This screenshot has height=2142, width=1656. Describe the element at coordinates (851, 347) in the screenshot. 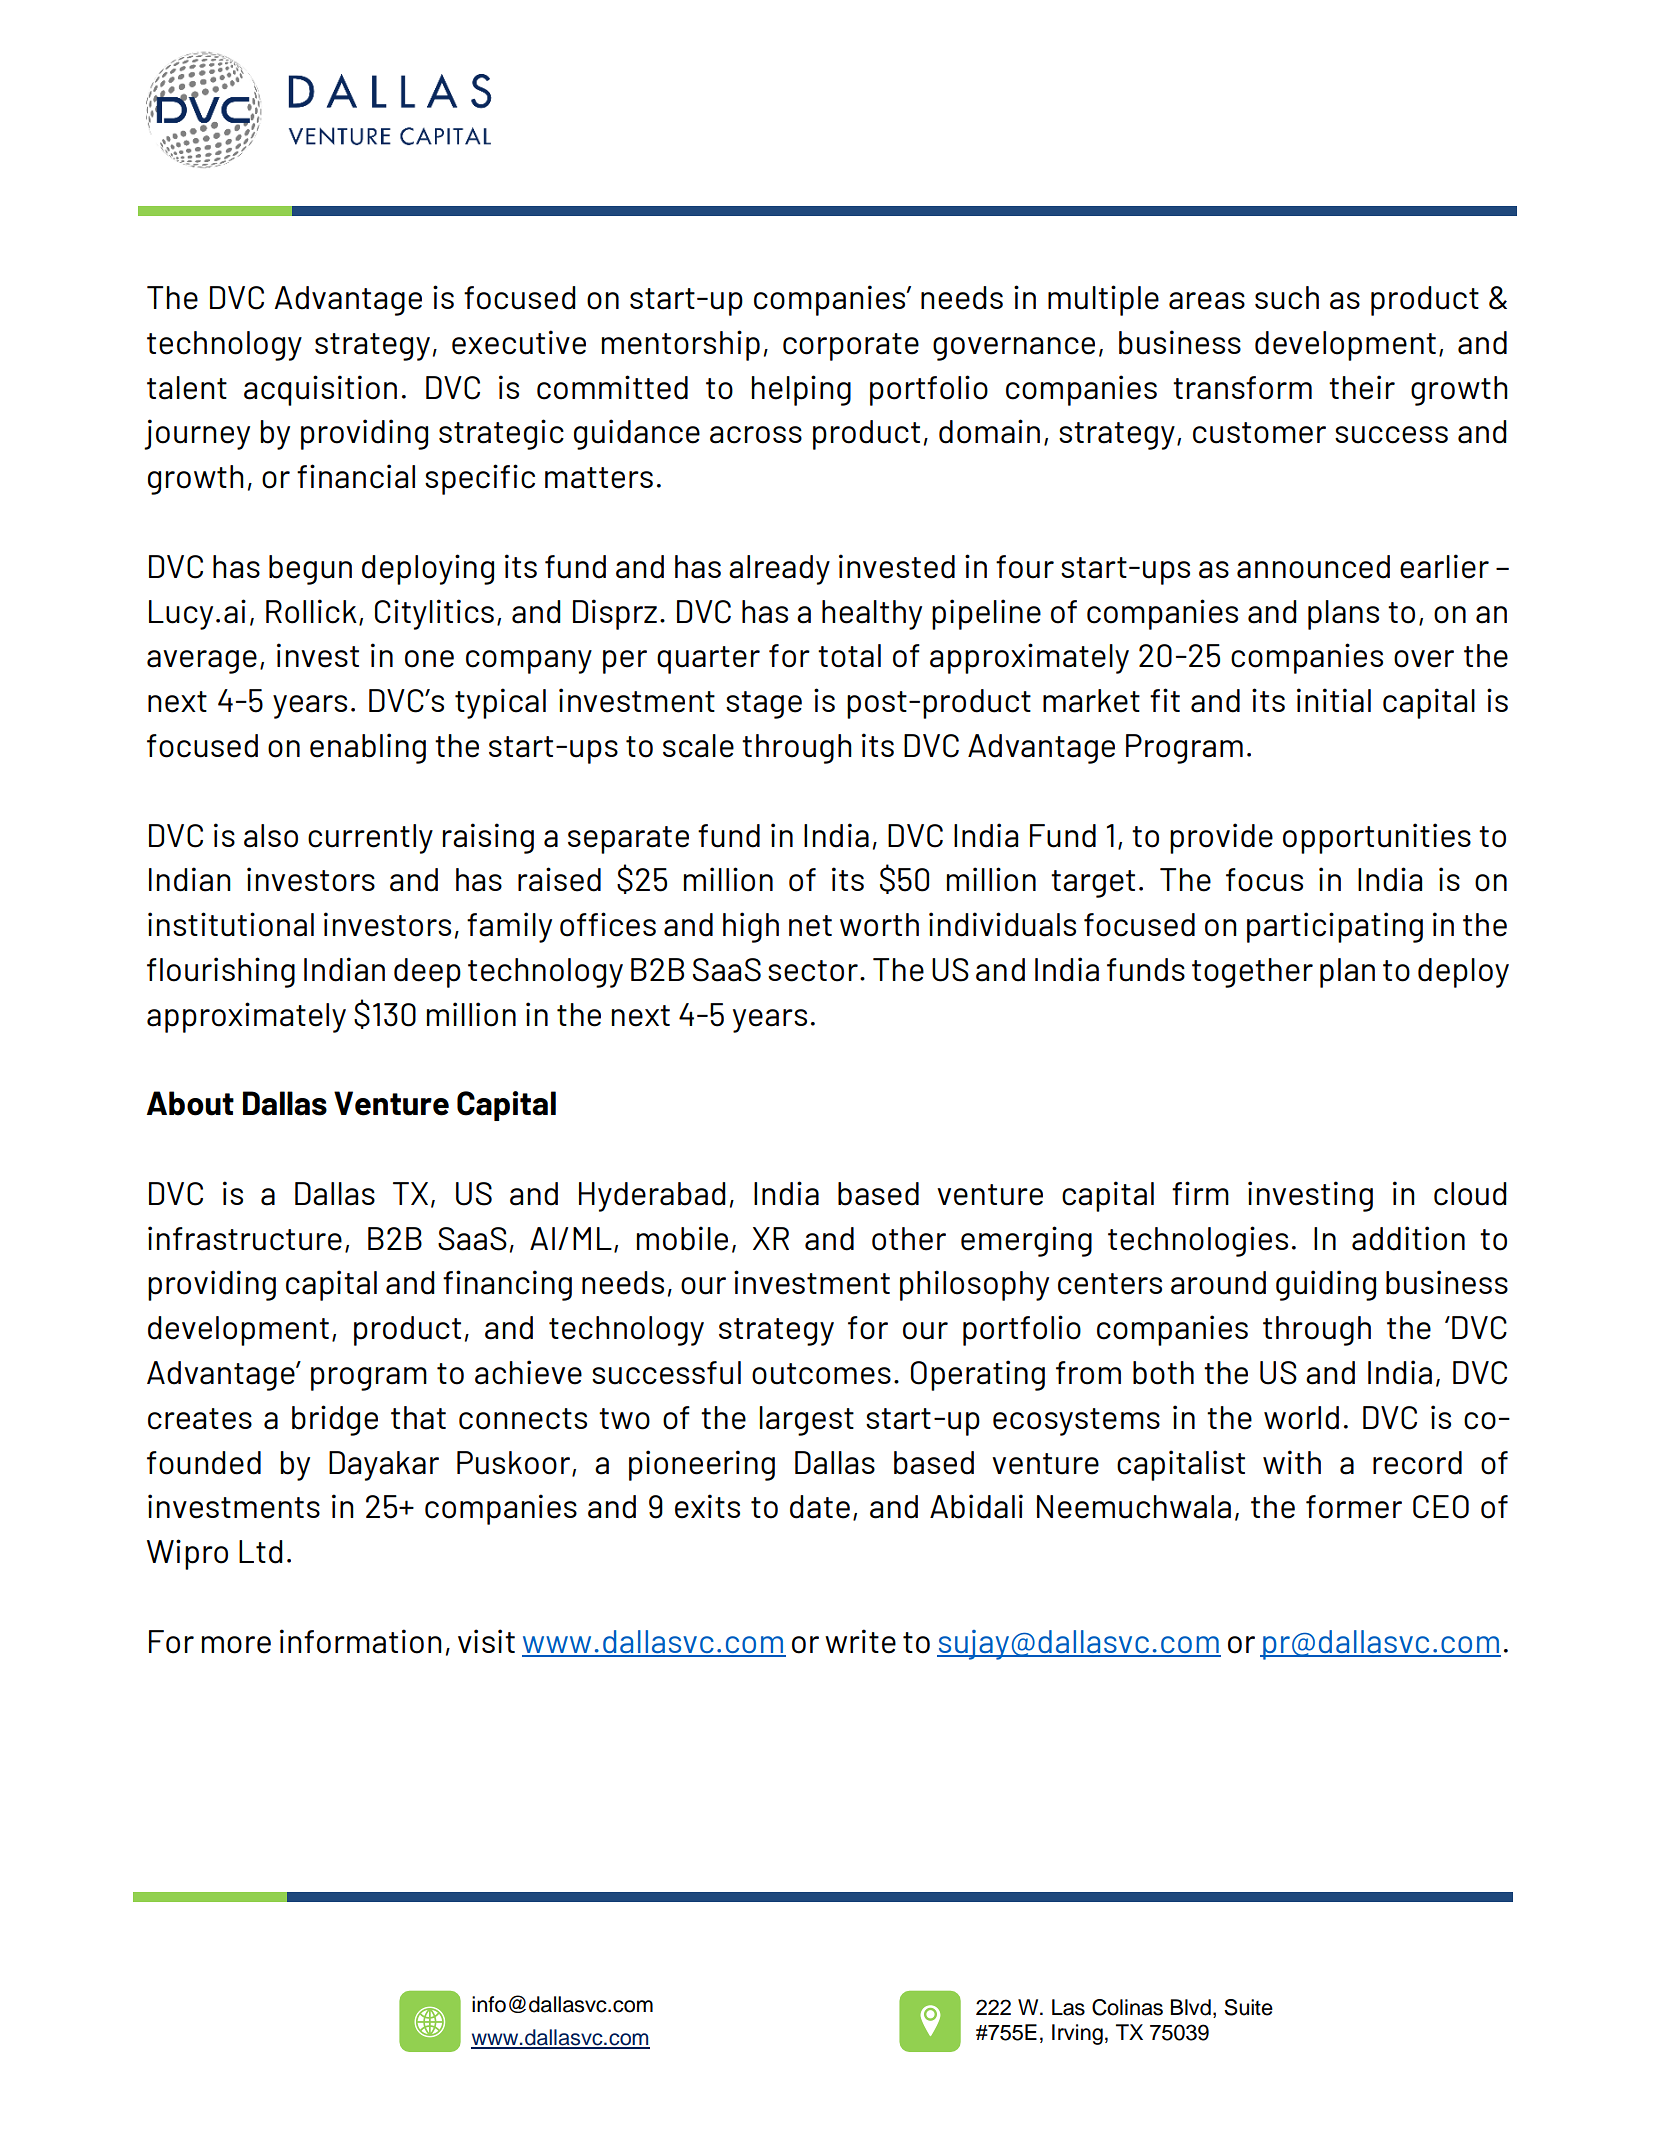

I see `corporate` at that location.
